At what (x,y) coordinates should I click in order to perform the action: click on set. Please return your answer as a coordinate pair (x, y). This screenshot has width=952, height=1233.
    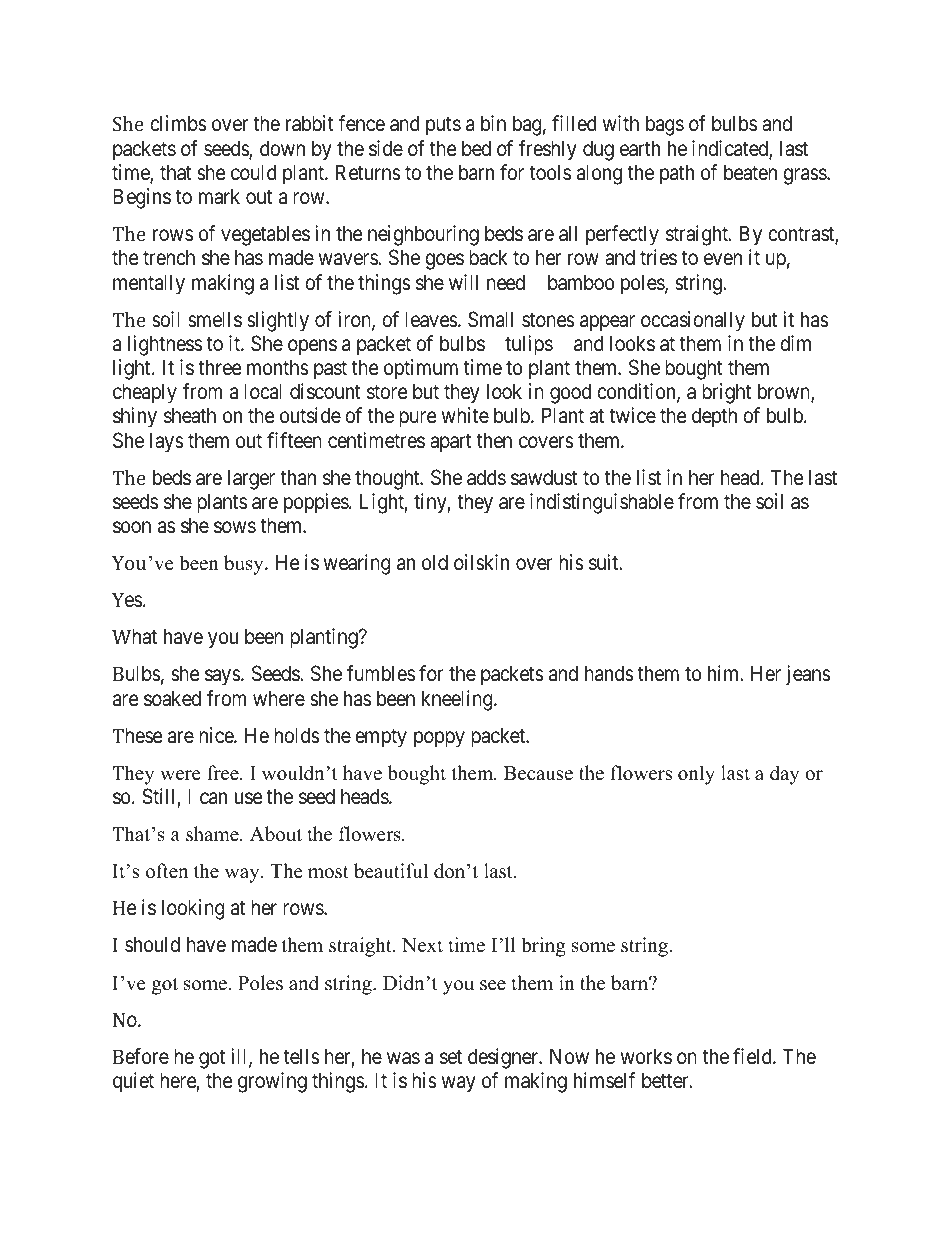
    Looking at the image, I should click on (451, 1057).
